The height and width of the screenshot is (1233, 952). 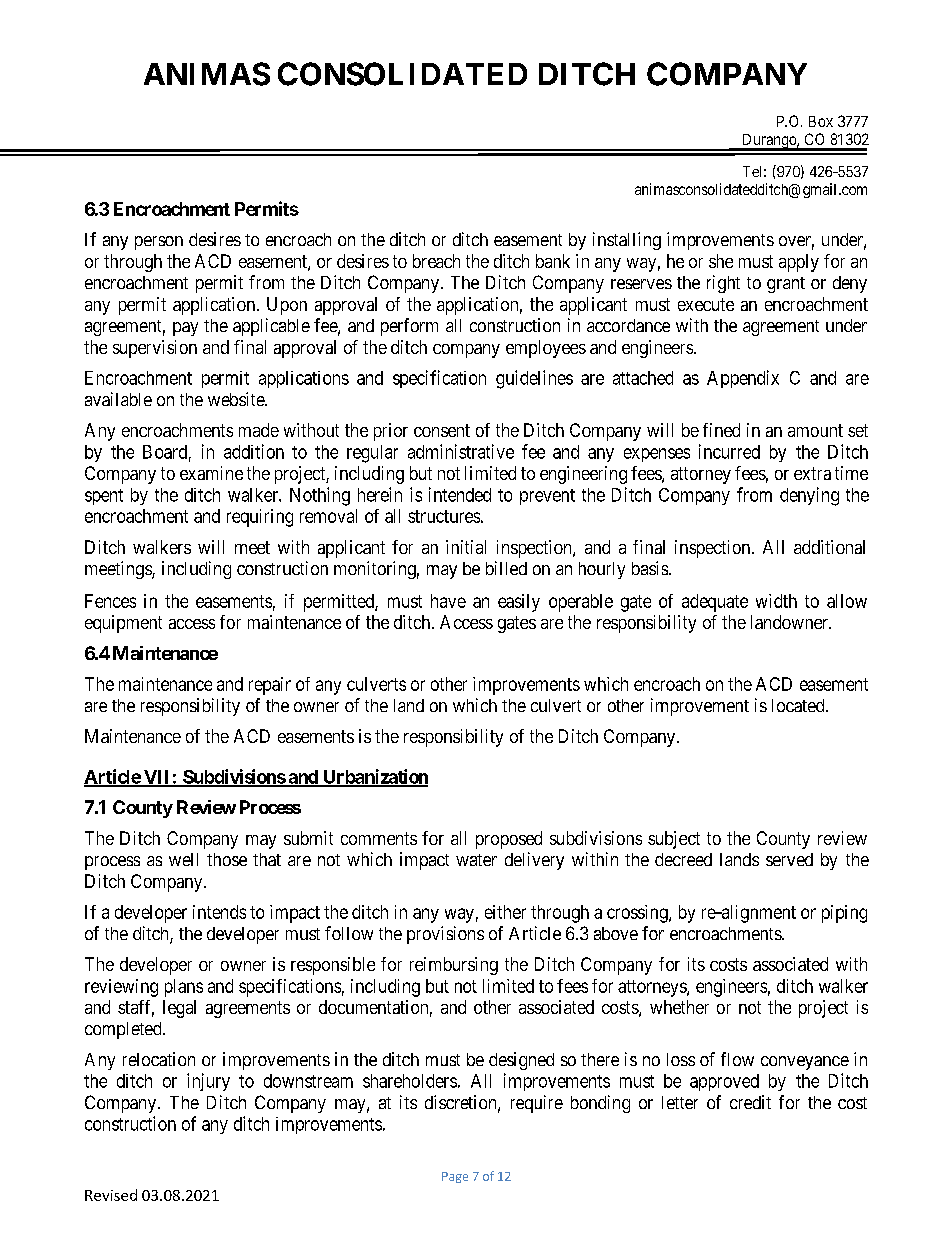 I want to click on Page, so click(x=455, y=1177).
